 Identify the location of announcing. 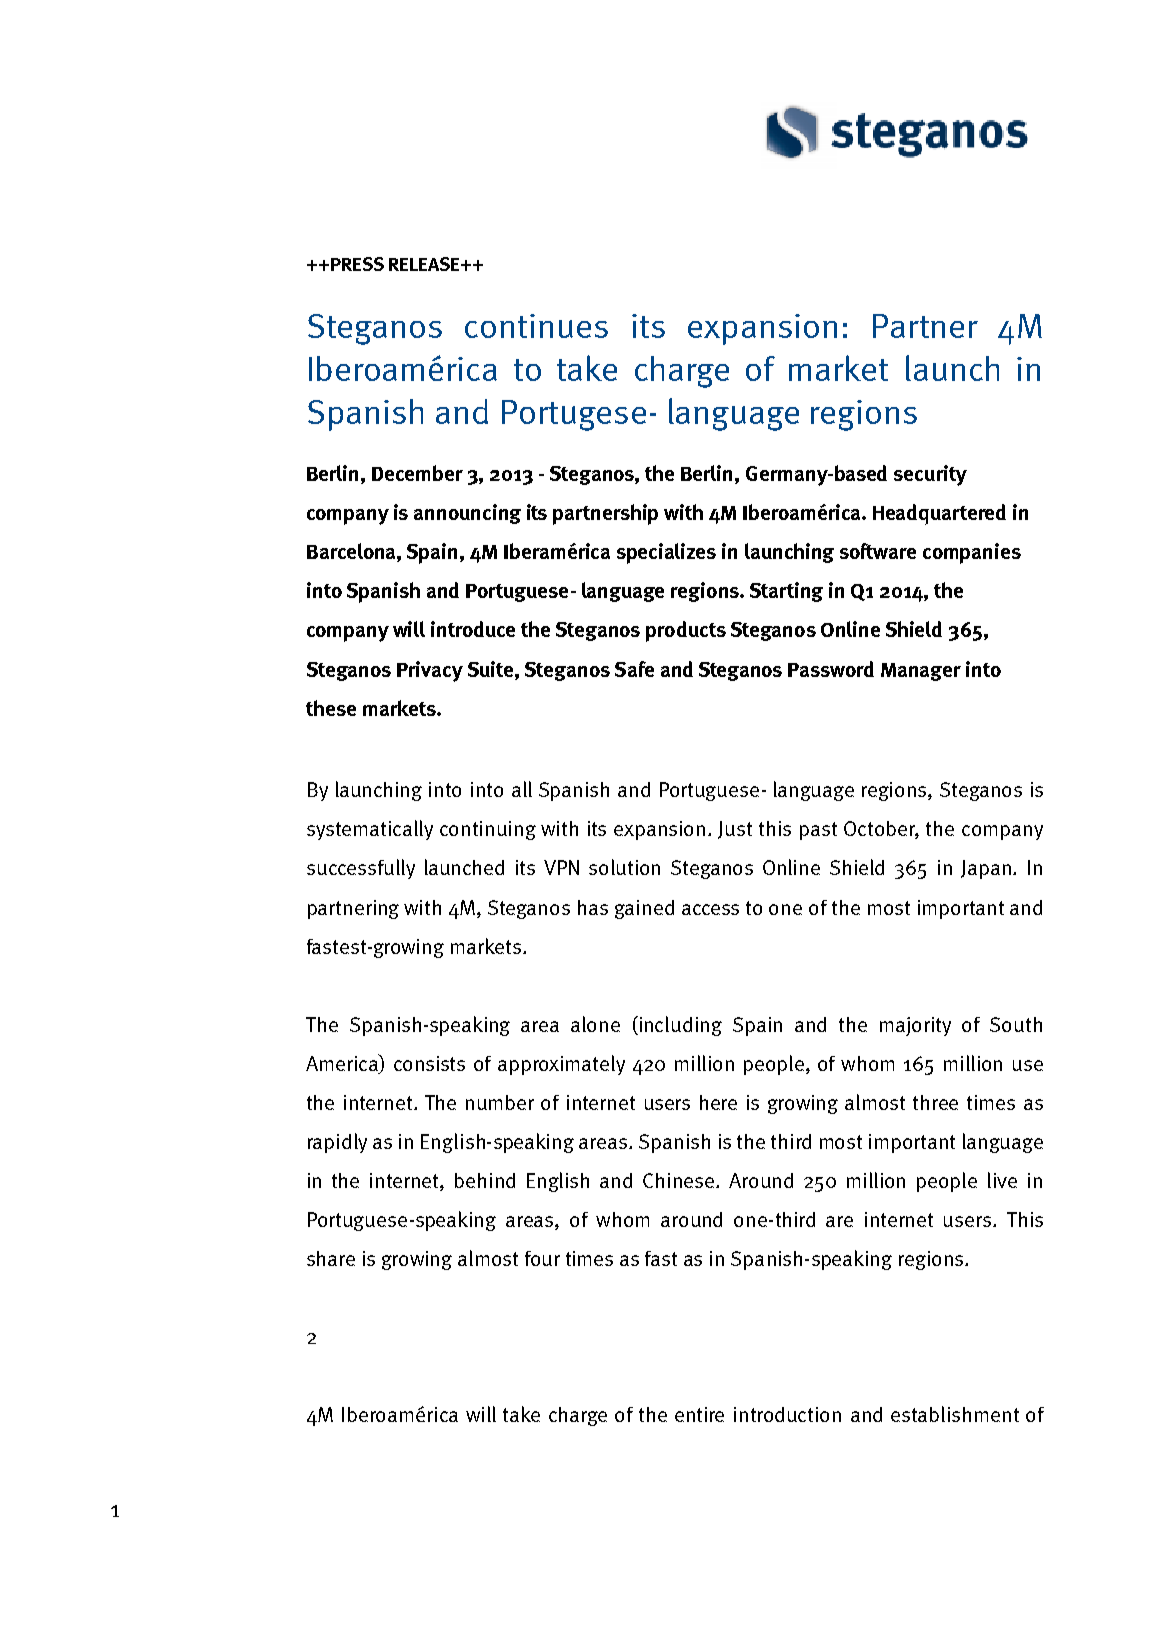
(467, 514).
